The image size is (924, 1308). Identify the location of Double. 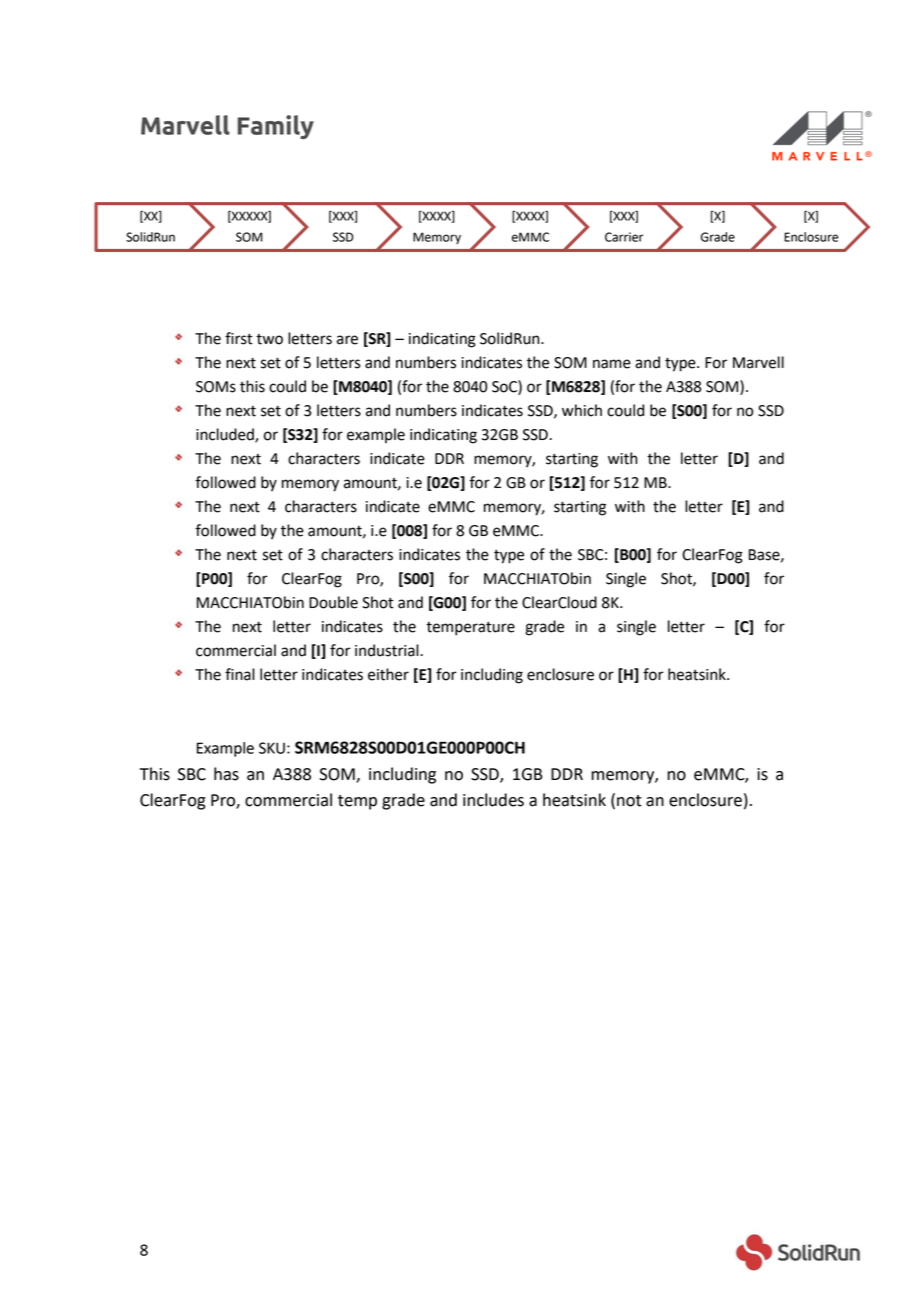
(333, 602).
